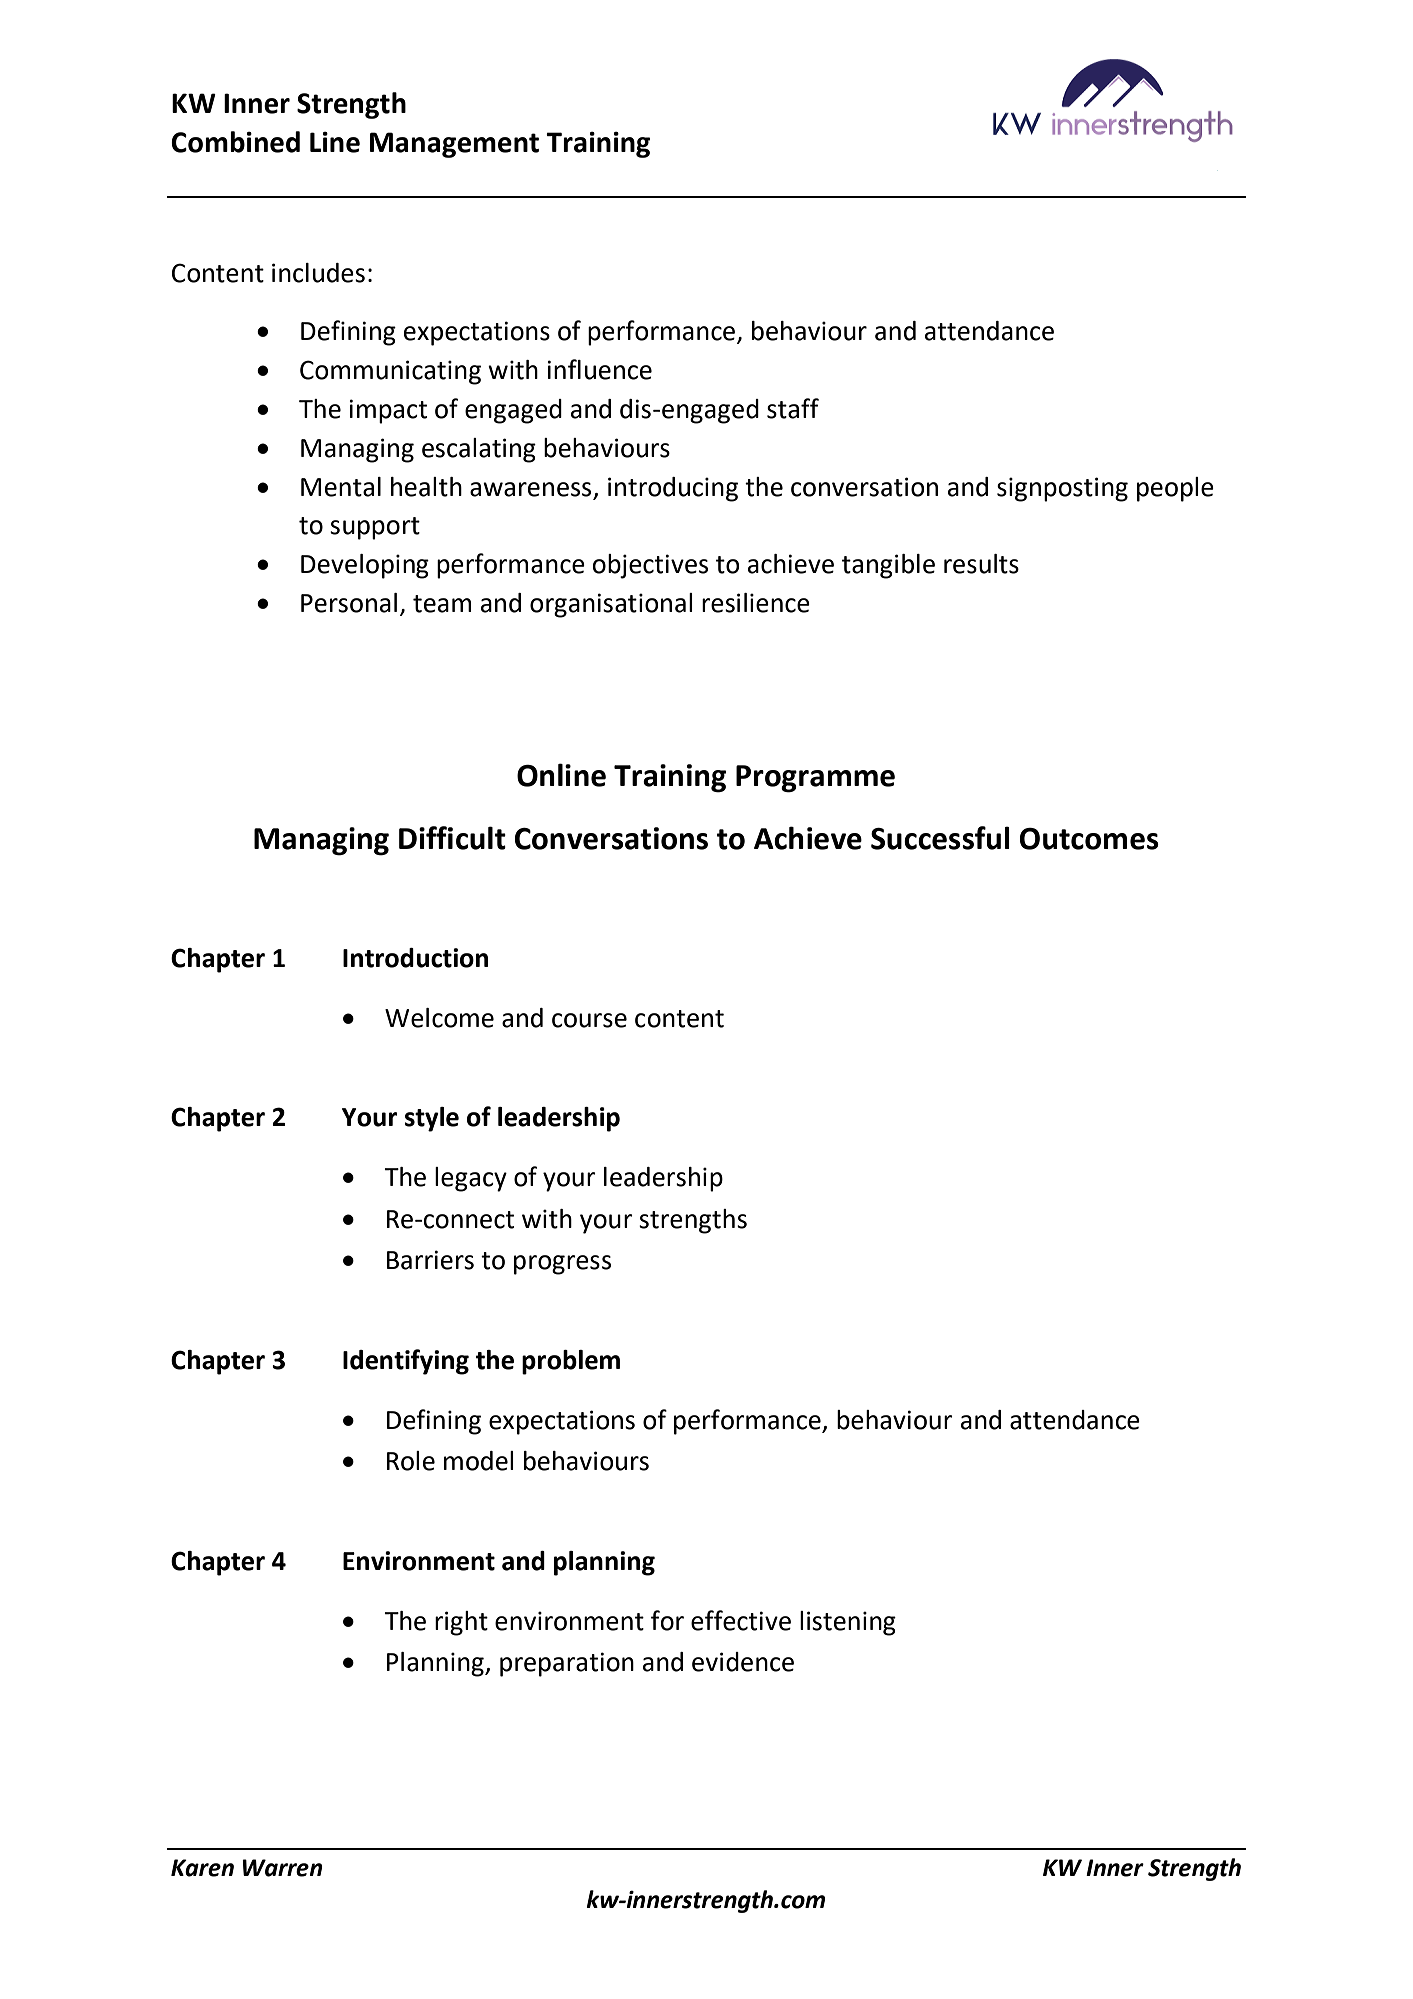 The width and height of the page is (1413, 1999). I want to click on progress, so click(562, 1265).
